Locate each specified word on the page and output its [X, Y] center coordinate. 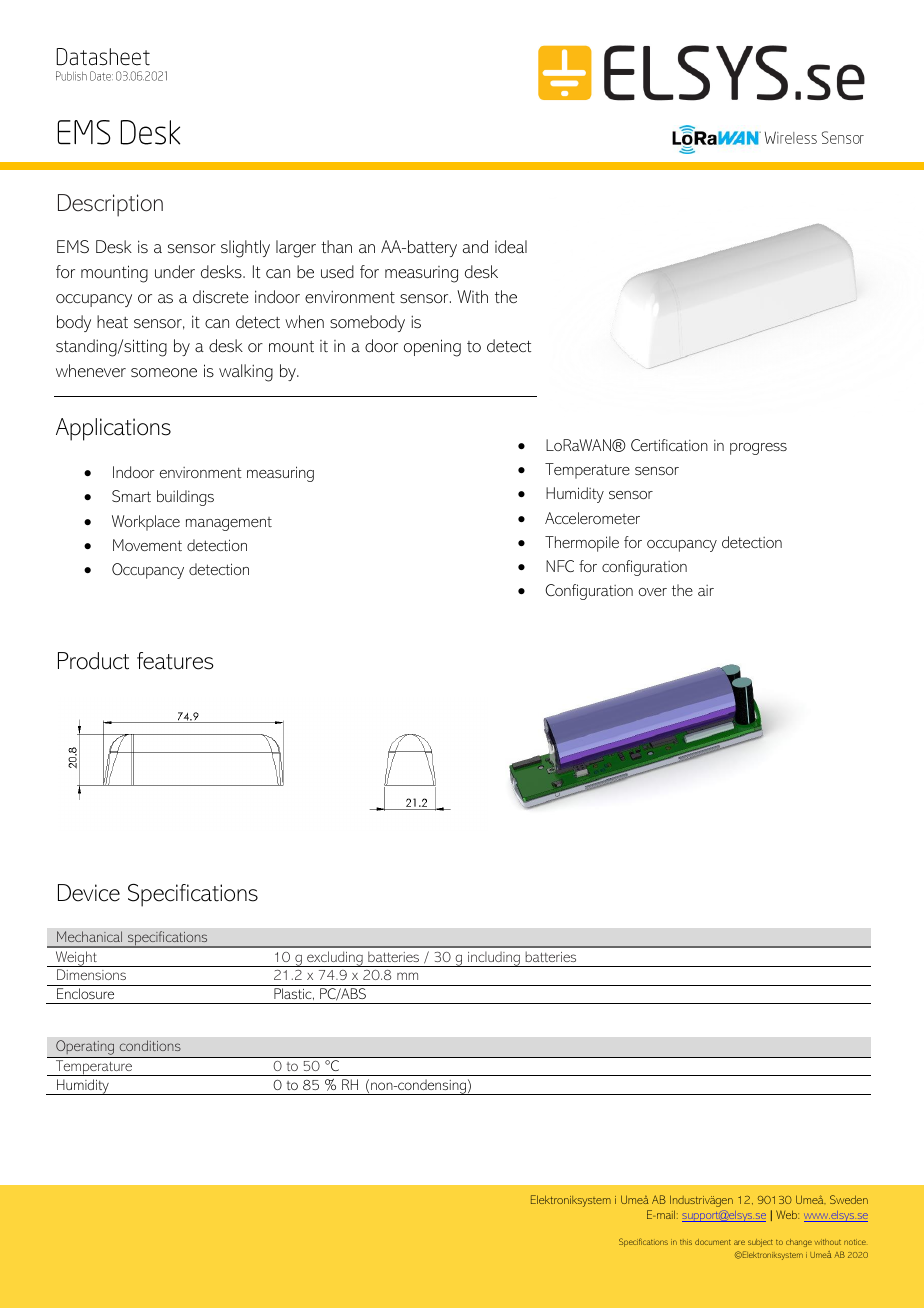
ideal [511, 246]
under [175, 271]
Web [787, 1214]
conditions [150, 1045]
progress [758, 449]
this [686, 1242]
